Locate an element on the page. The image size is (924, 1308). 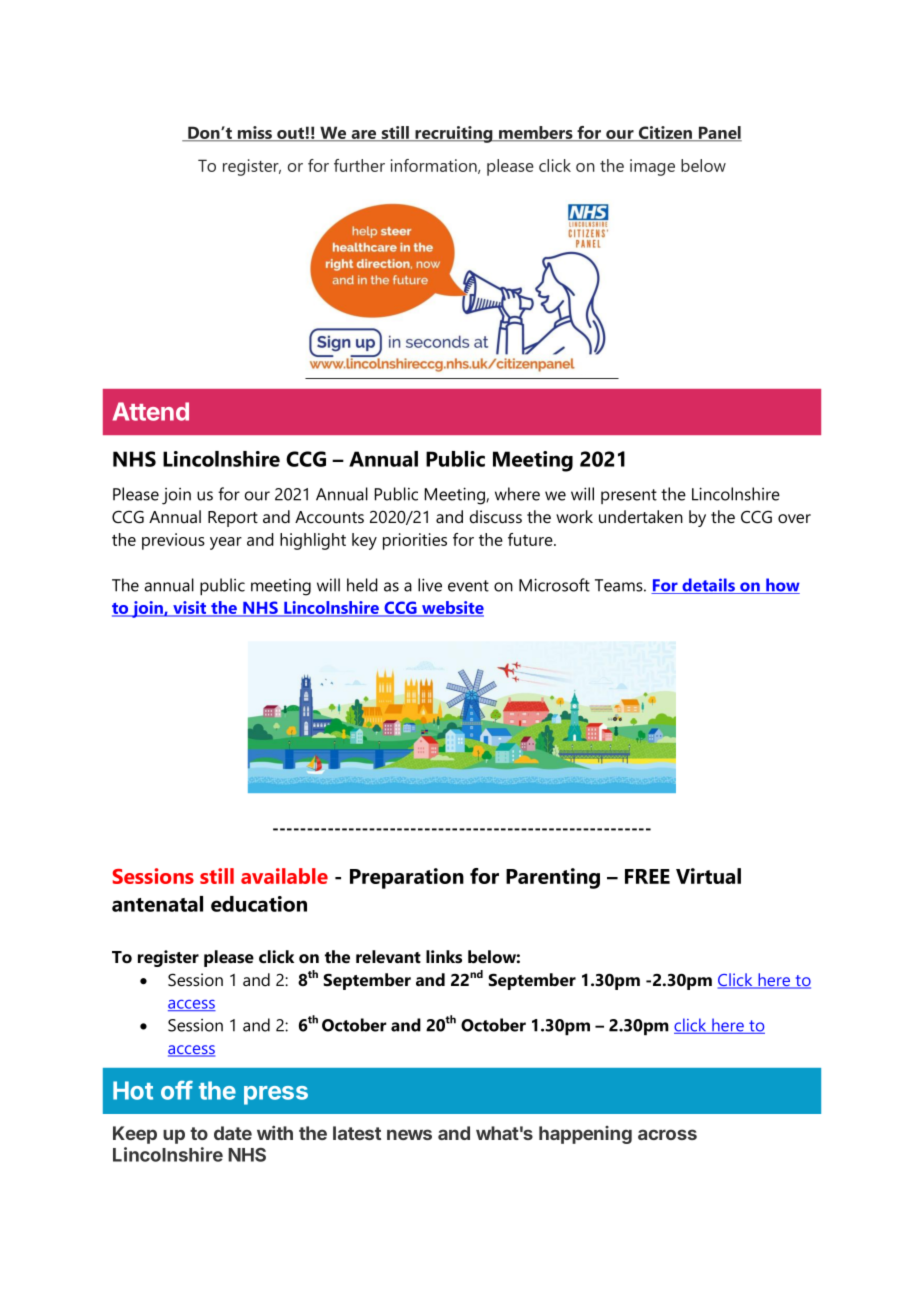
available is located at coordinates (284, 876).
